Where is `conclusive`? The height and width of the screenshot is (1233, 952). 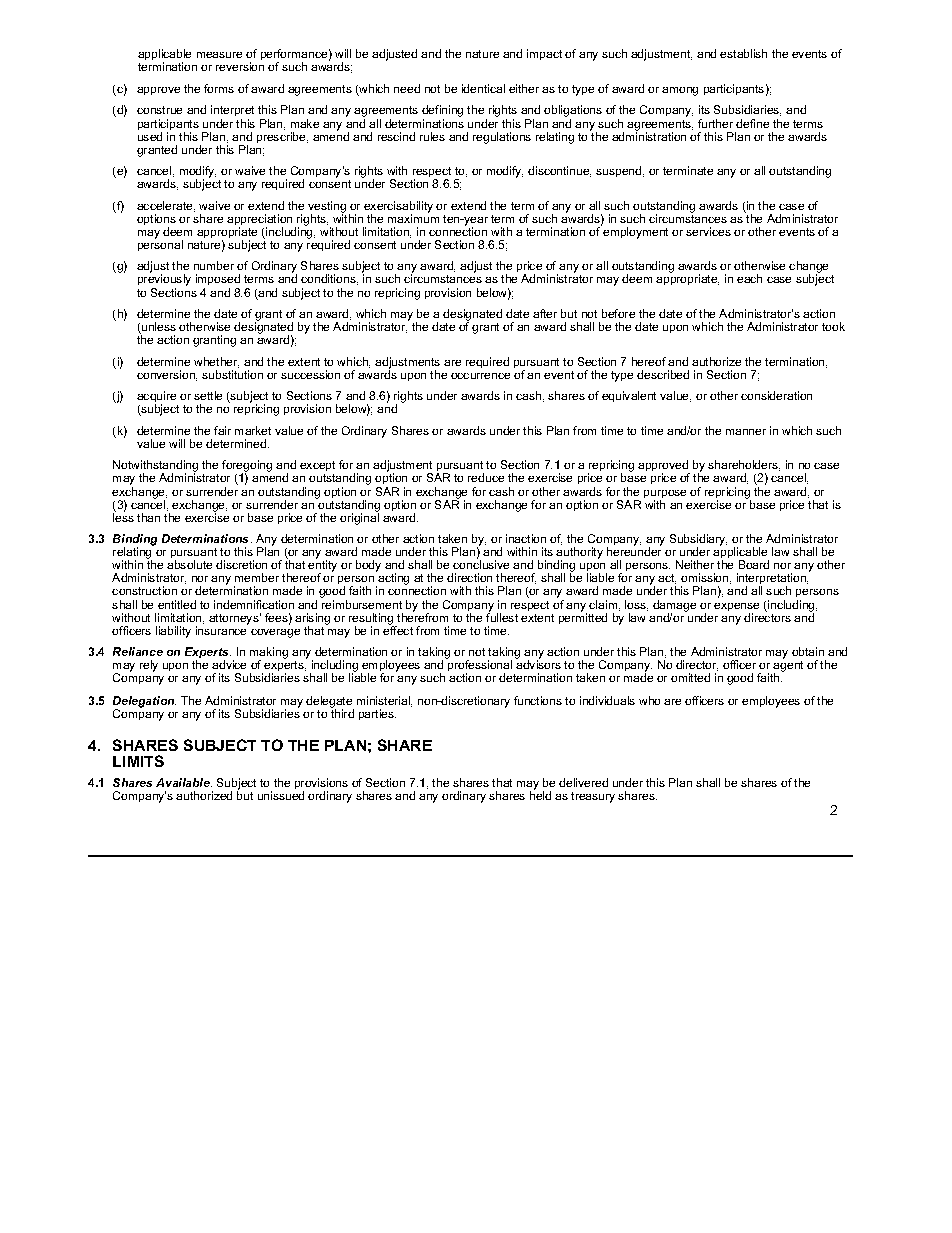 conclusive is located at coordinates (481, 563).
